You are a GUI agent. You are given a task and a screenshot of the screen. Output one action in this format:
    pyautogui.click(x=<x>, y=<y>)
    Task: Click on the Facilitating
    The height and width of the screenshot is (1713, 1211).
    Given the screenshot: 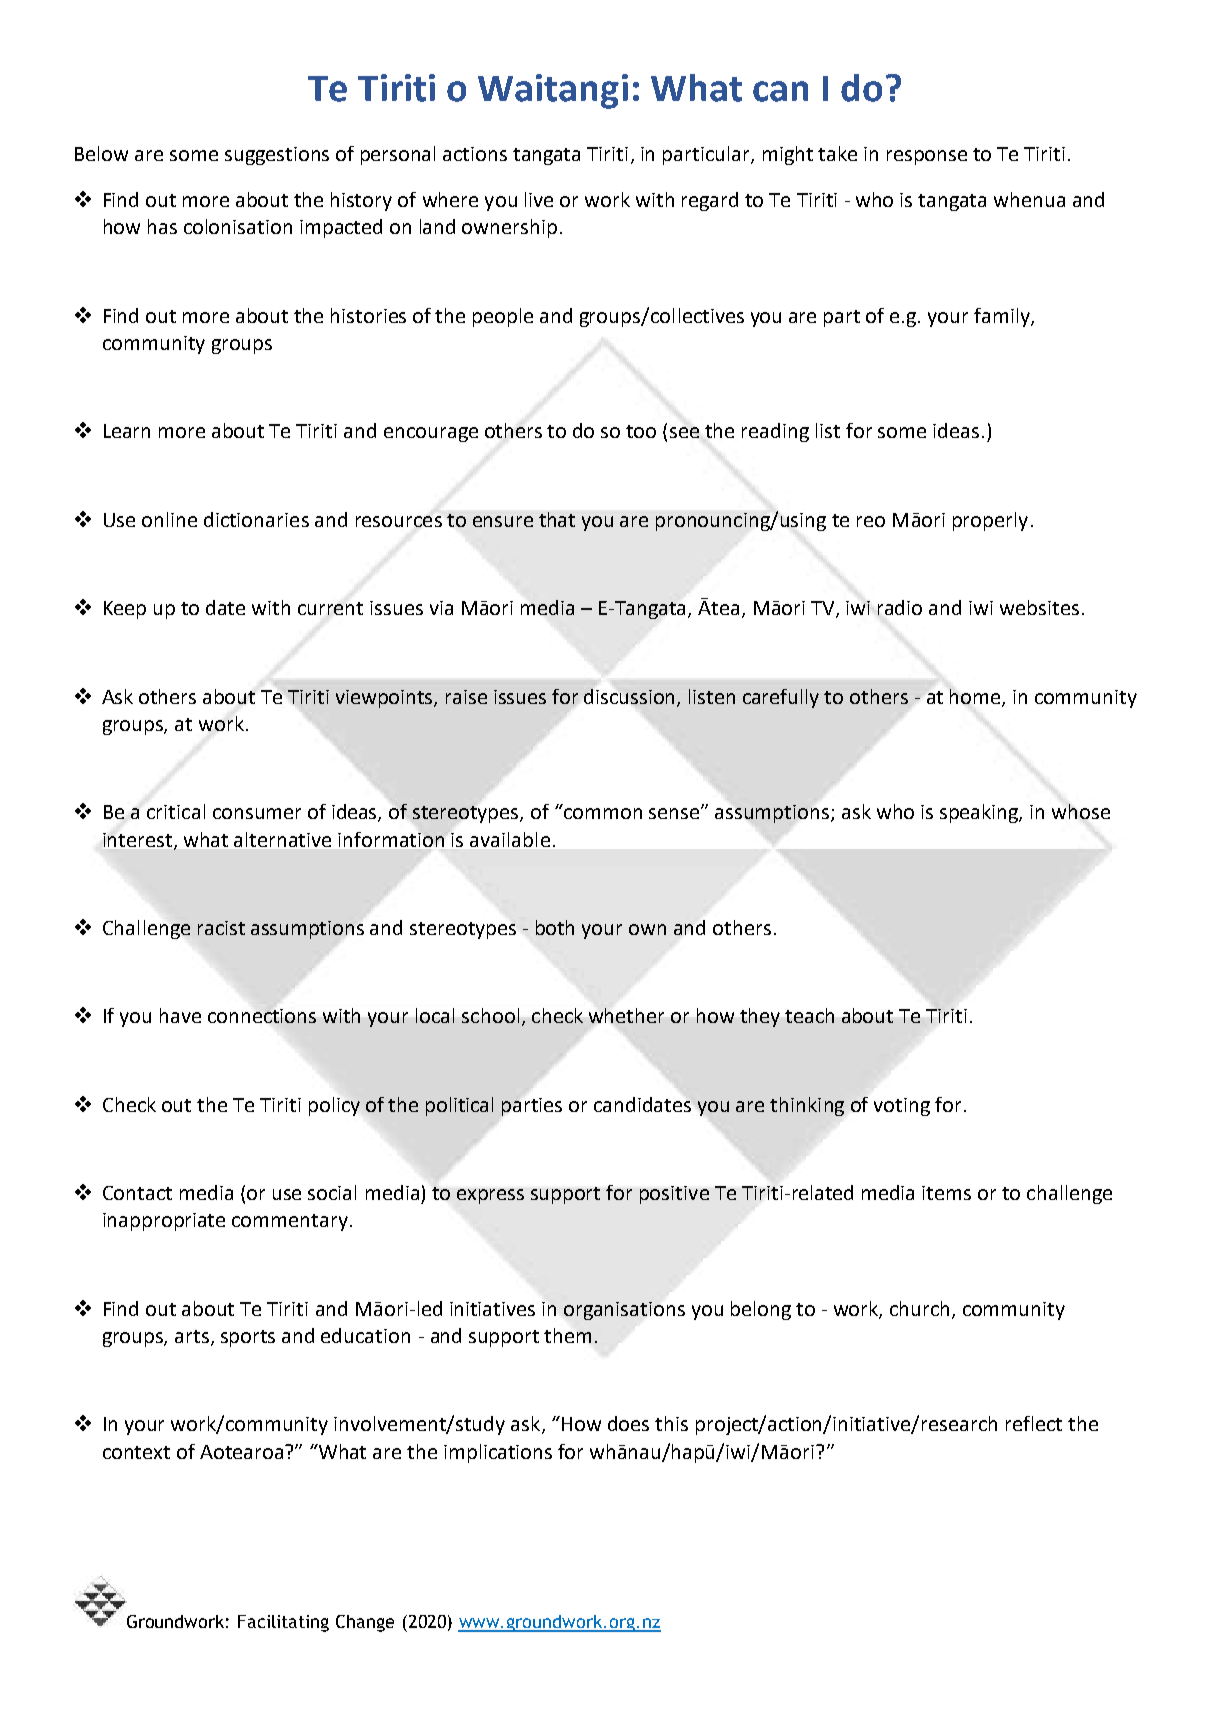 What is the action you would take?
    pyautogui.click(x=283, y=1623)
